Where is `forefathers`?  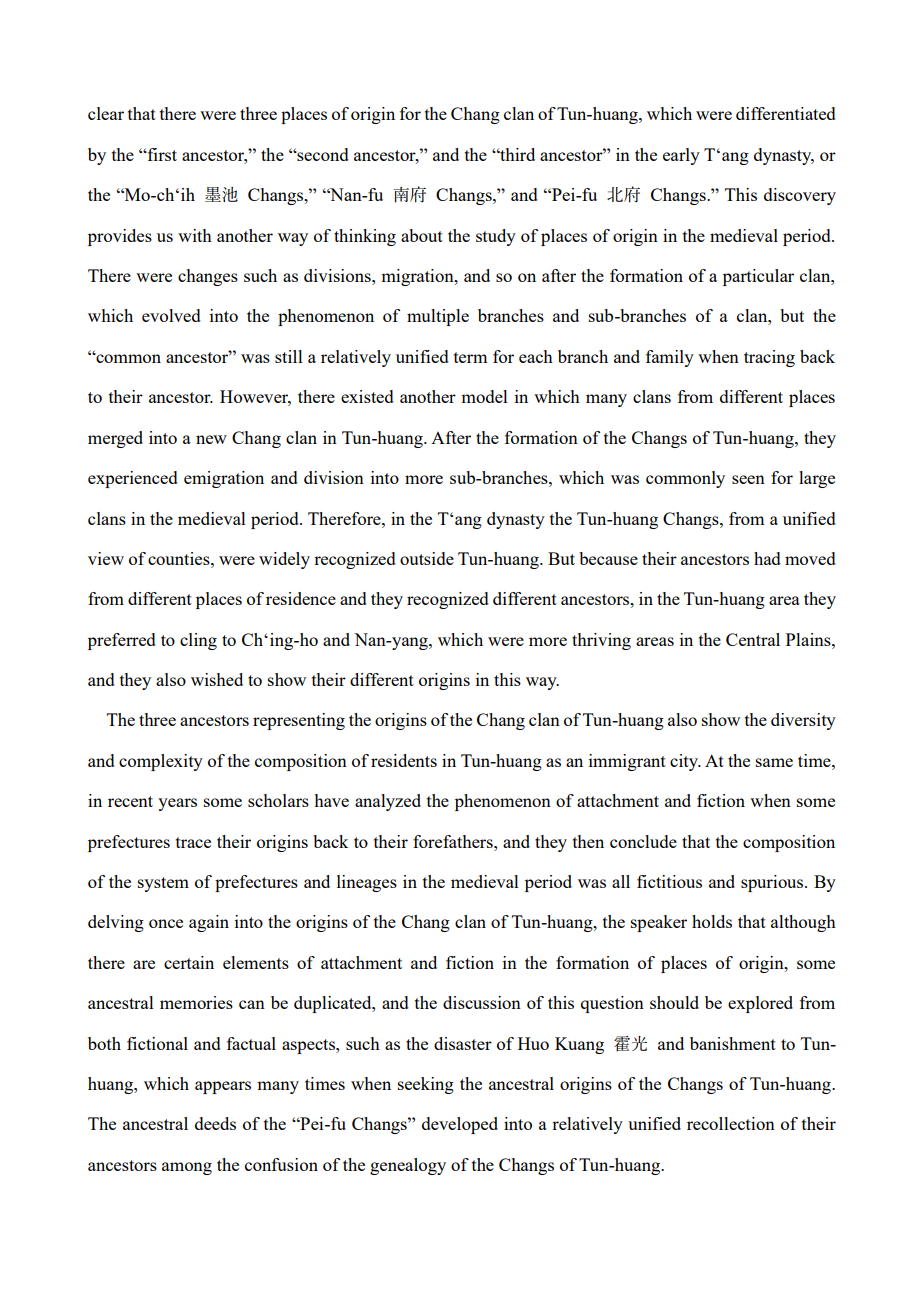 forefathers is located at coordinates (454, 841).
